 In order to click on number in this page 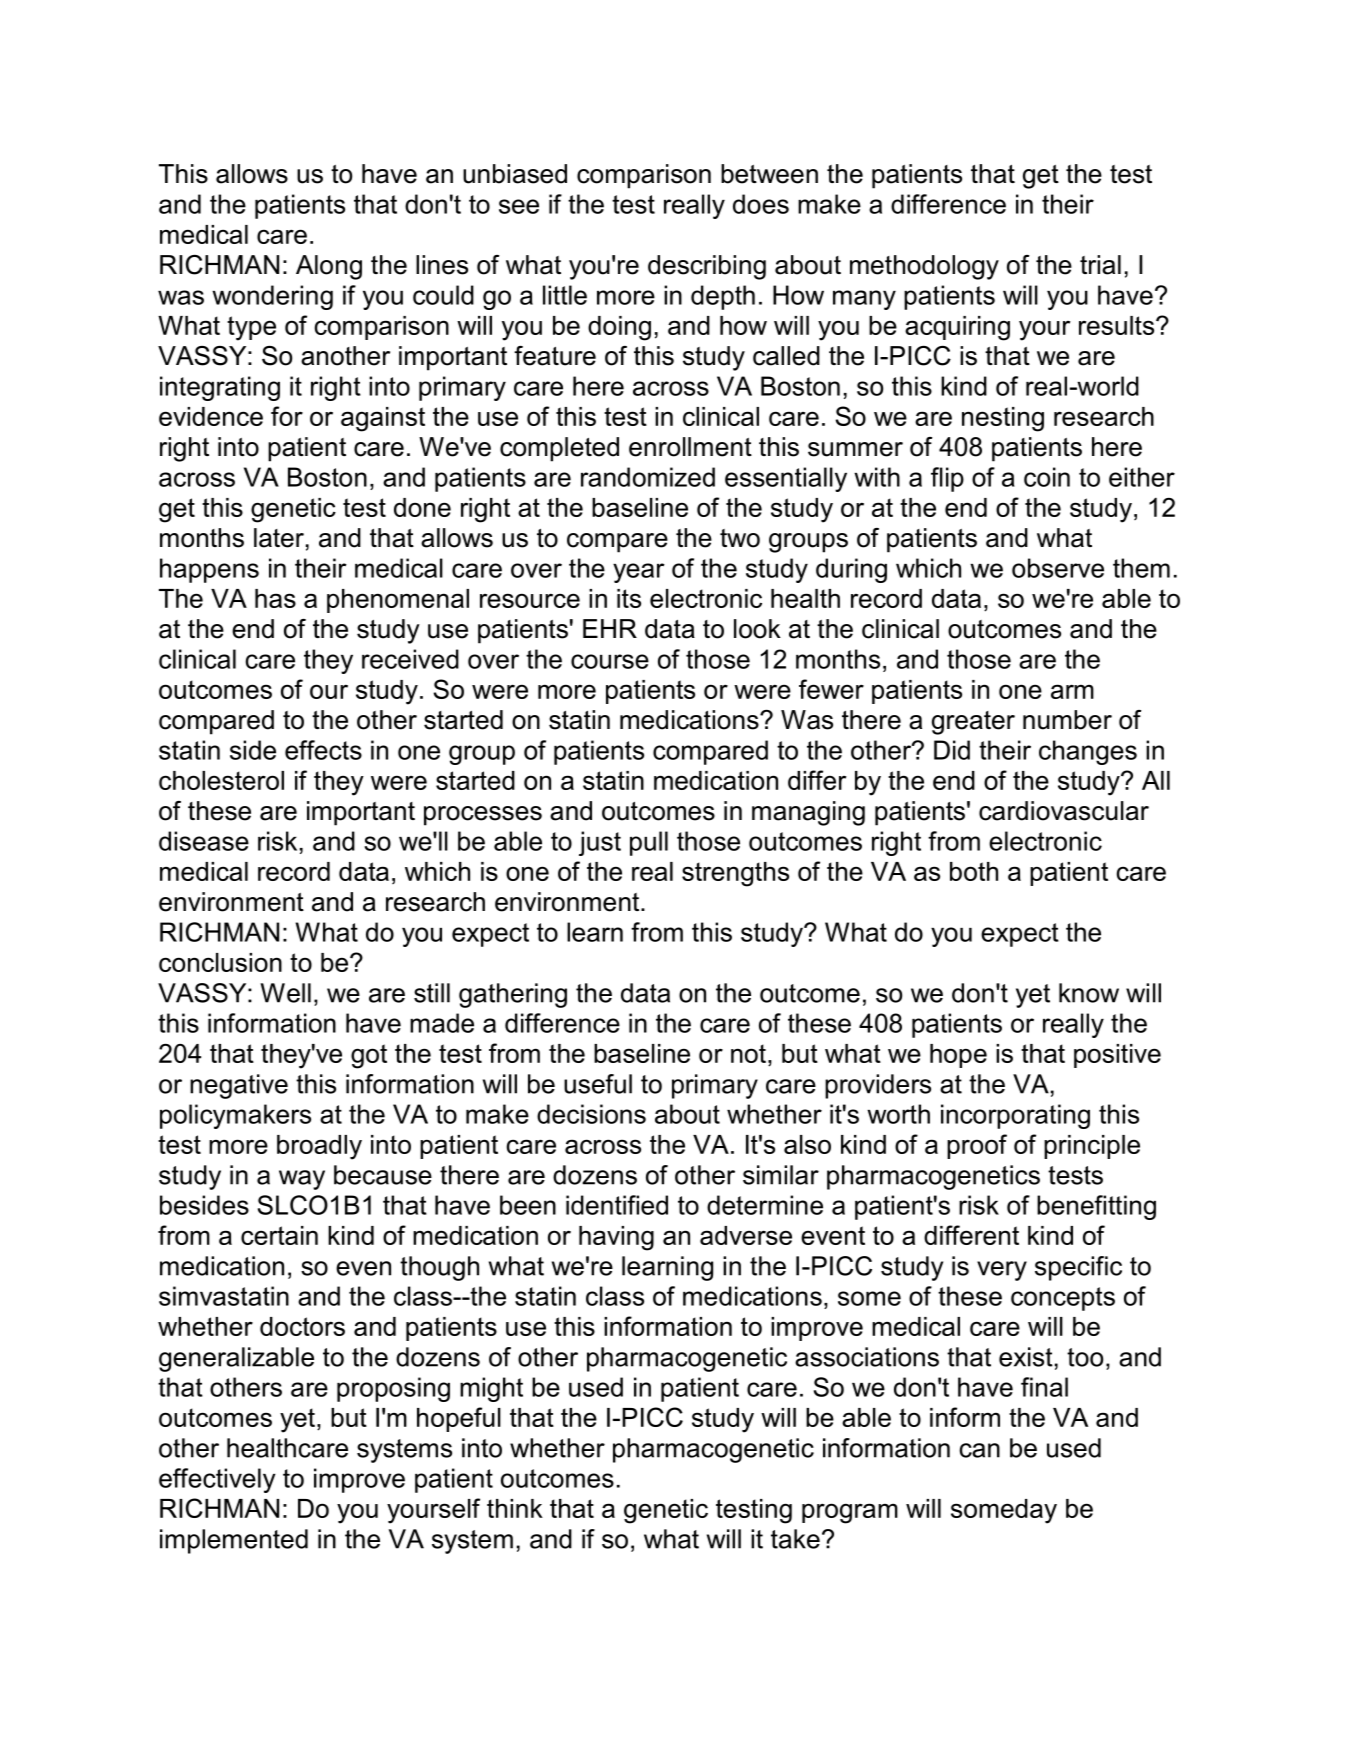, I will do `click(1067, 720)`.
